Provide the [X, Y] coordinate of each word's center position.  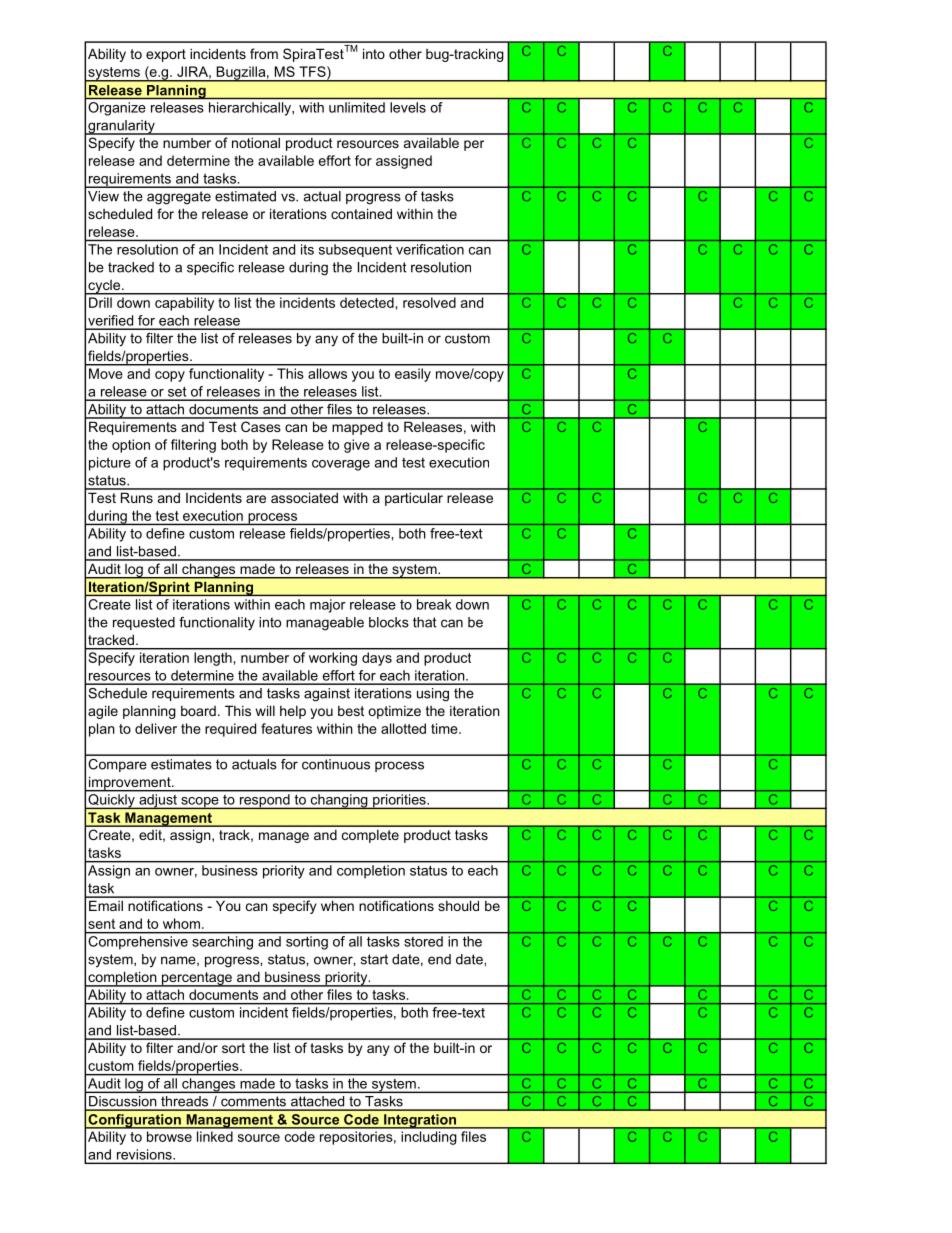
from [264, 53]
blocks [389, 622]
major [328, 606]
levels [408, 107]
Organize [117, 109]
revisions [145, 1154]
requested [144, 623]
